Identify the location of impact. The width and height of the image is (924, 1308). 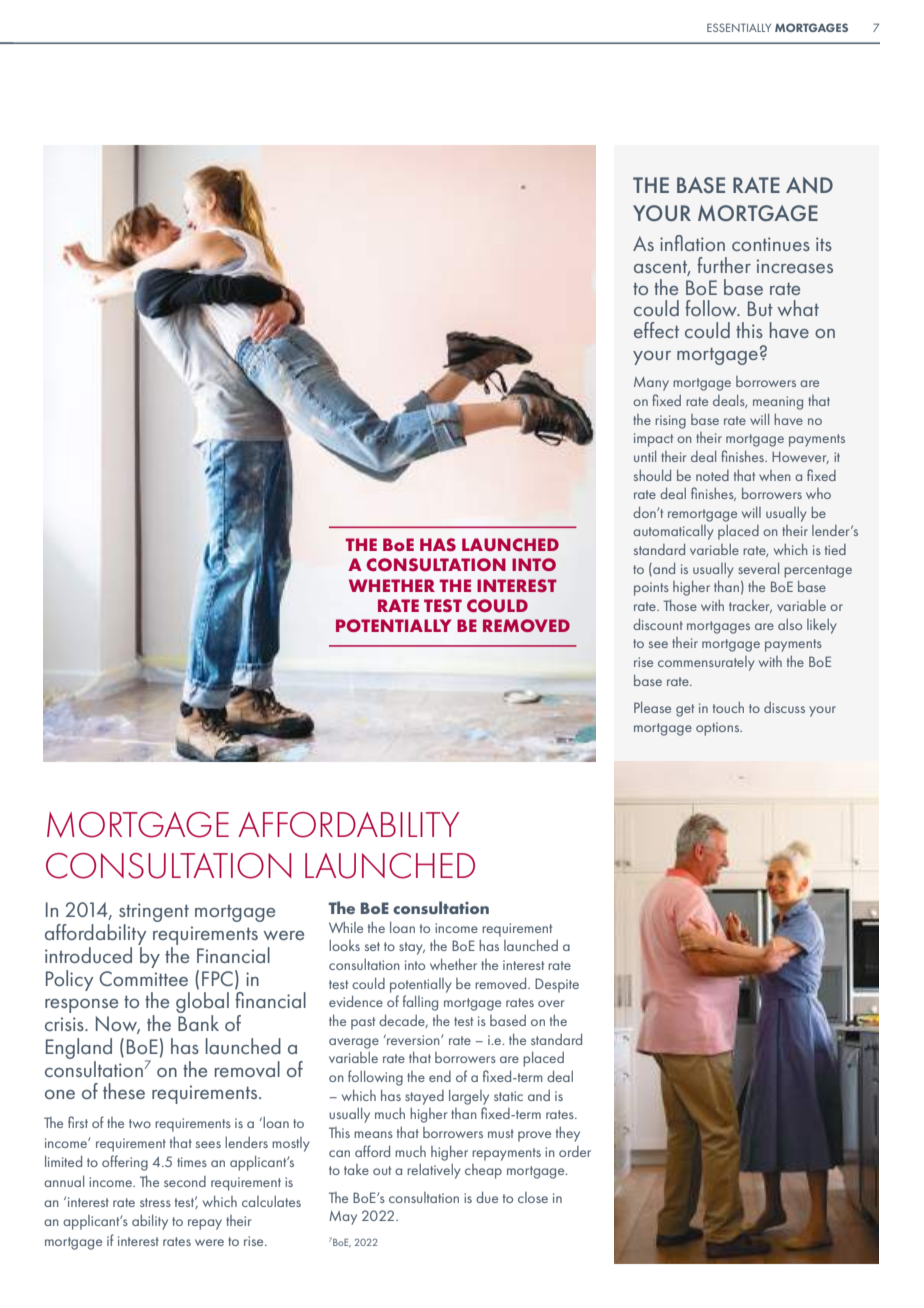
(653, 440).
